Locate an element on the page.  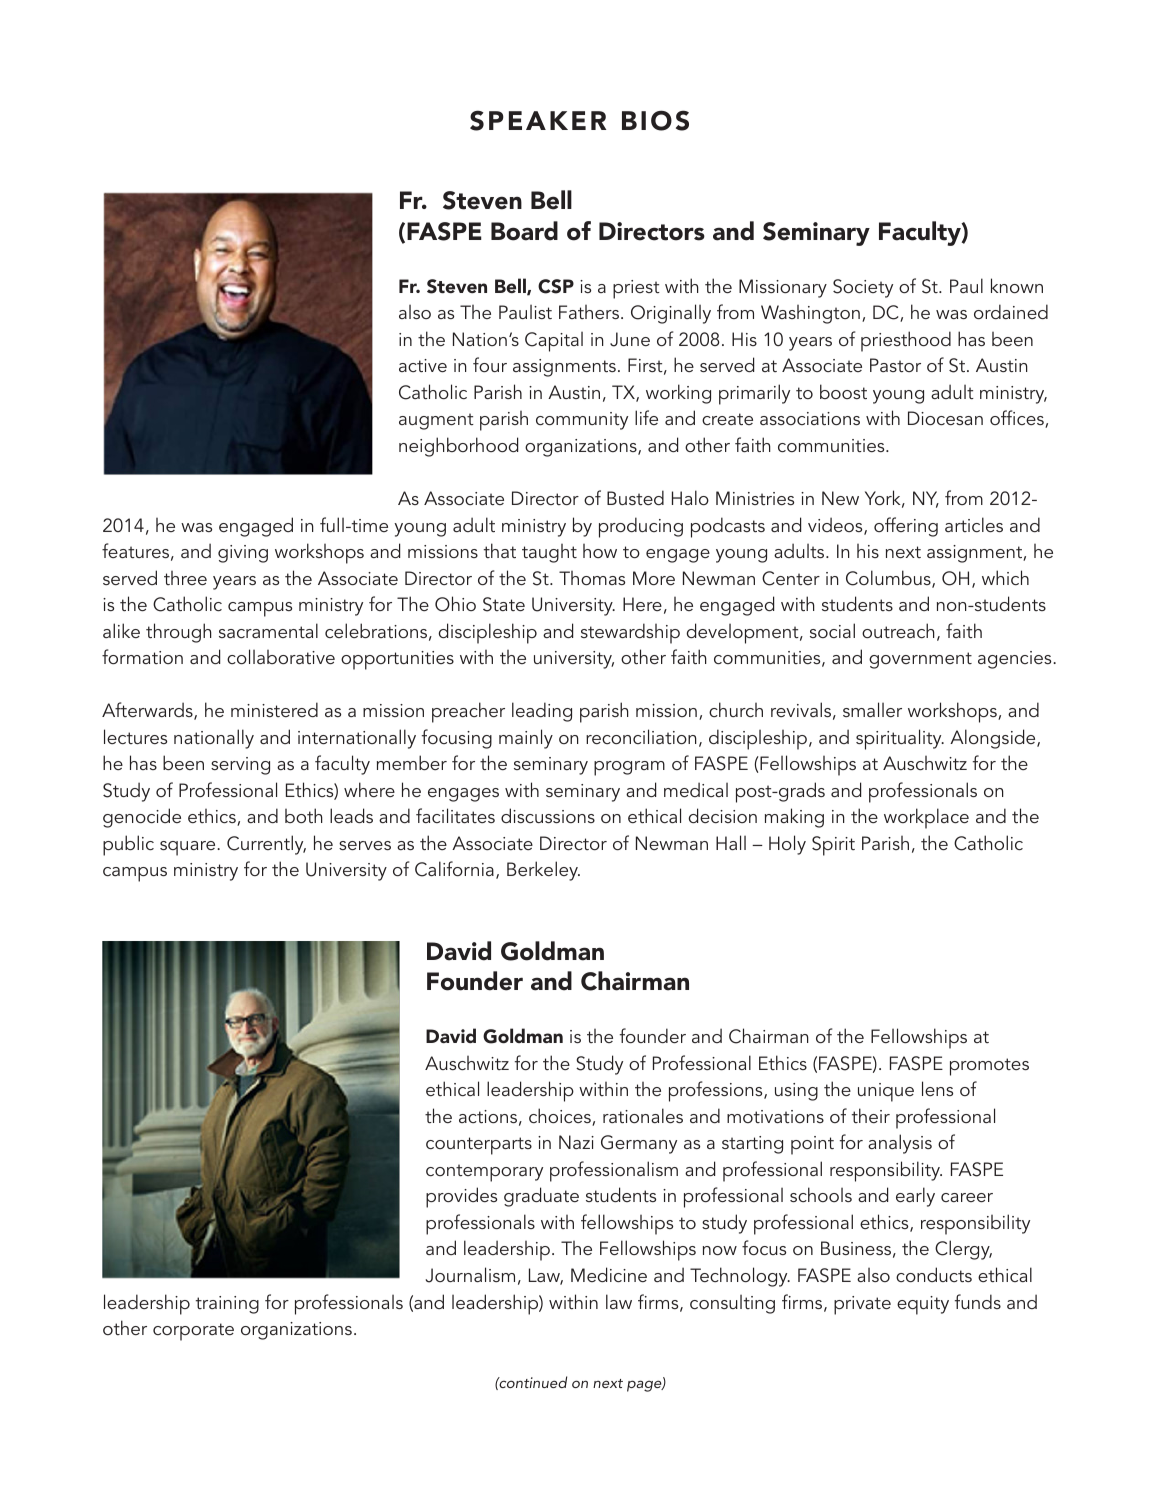
workplace is located at coordinates (926, 818).
